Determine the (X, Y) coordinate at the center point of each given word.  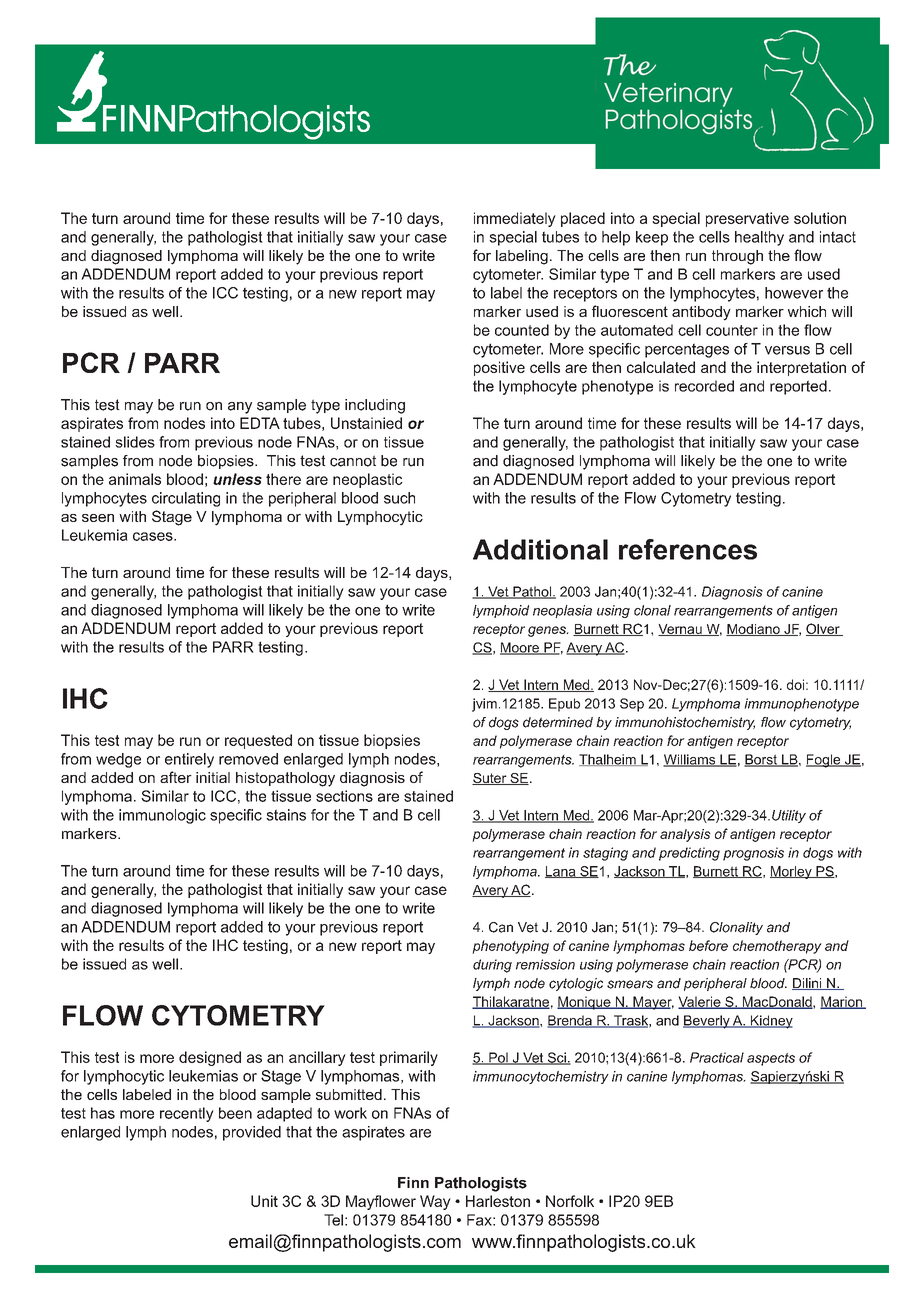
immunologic (162, 816)
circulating (186, 499)
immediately (515, 219)
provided (252, 1133)
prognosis (753, 854)
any (240, 408)
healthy (759, 238)
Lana (561, 872)
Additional (540, 549)
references (688, 549)
